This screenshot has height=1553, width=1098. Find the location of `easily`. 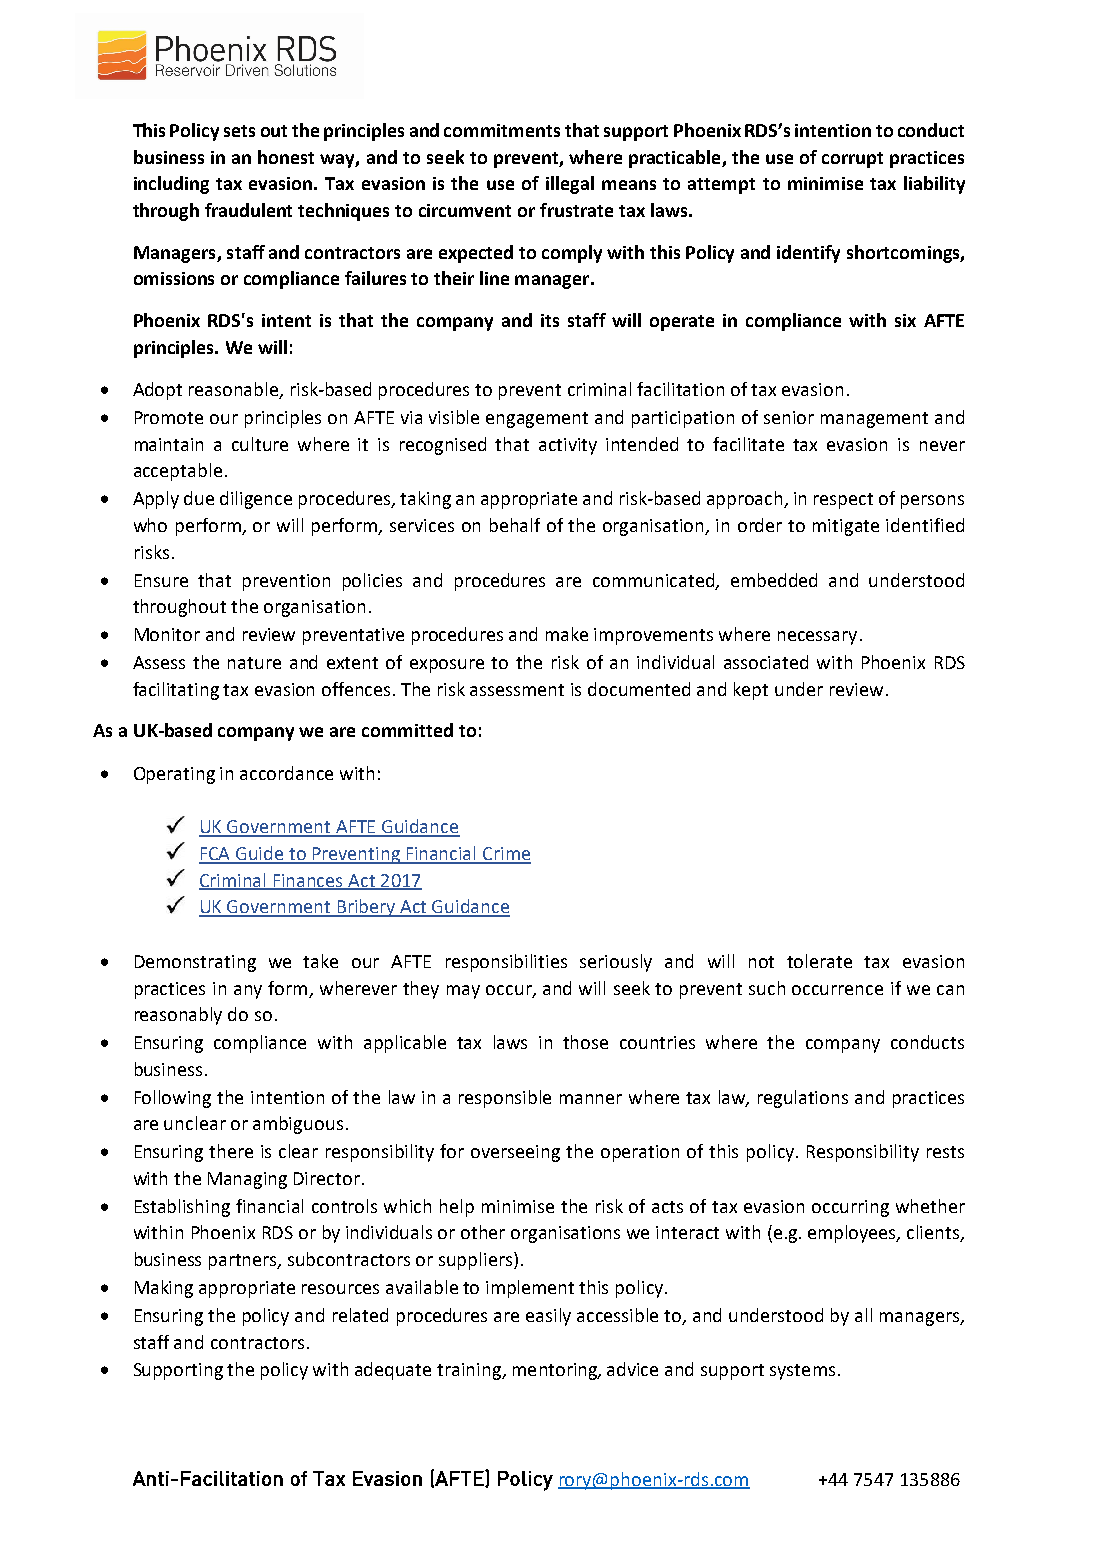

easily is located at coordinates (548, 1317).
